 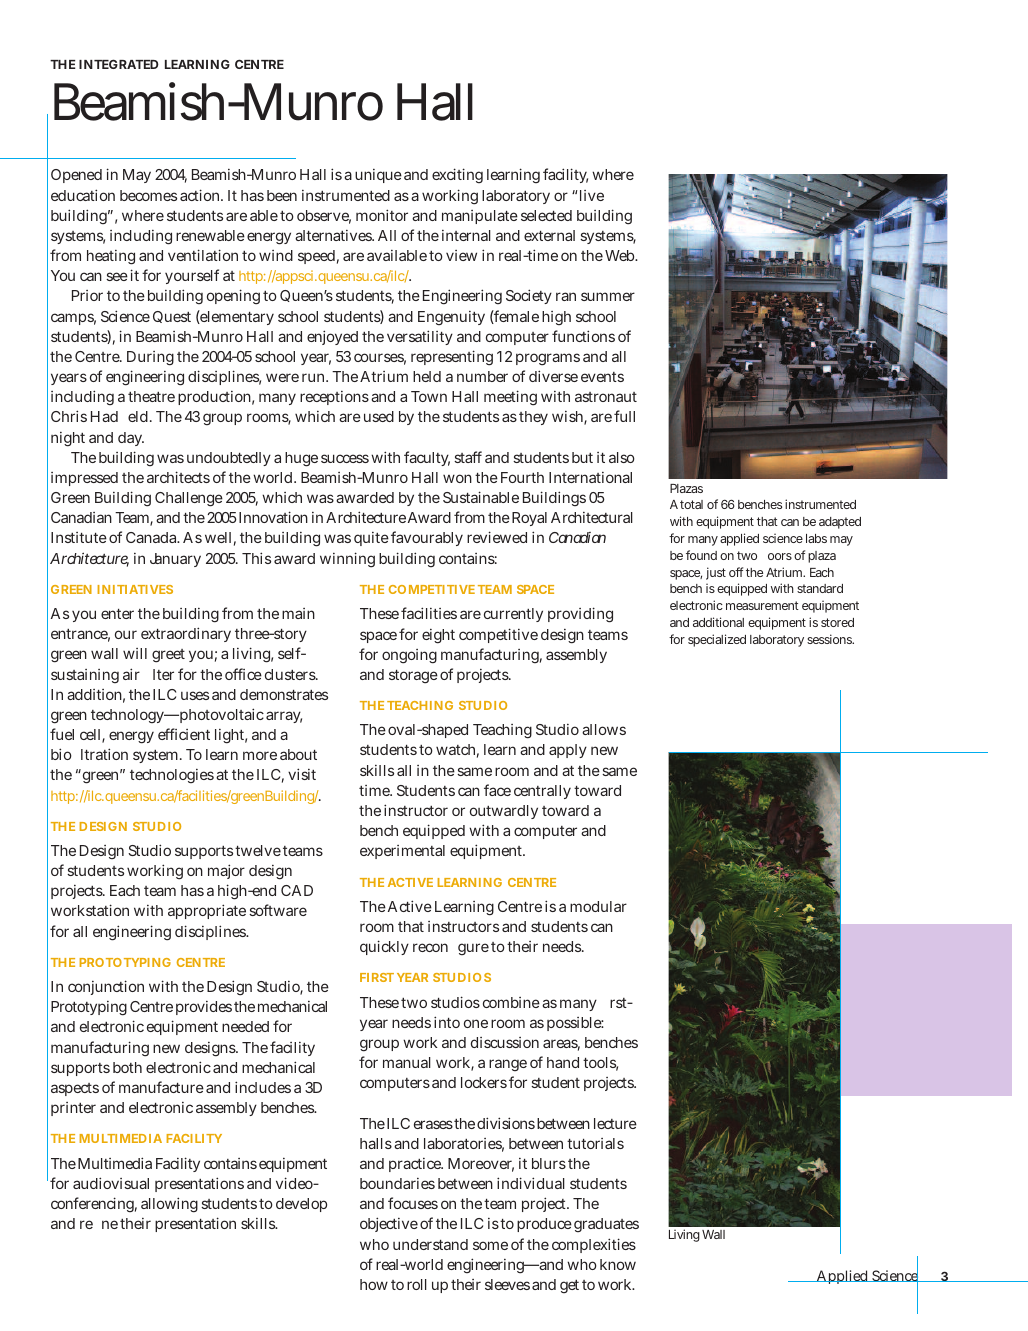 What do you see at coordinates (99, 1224) in the document?
I see `refine` at bounding box center [99, 1224].
